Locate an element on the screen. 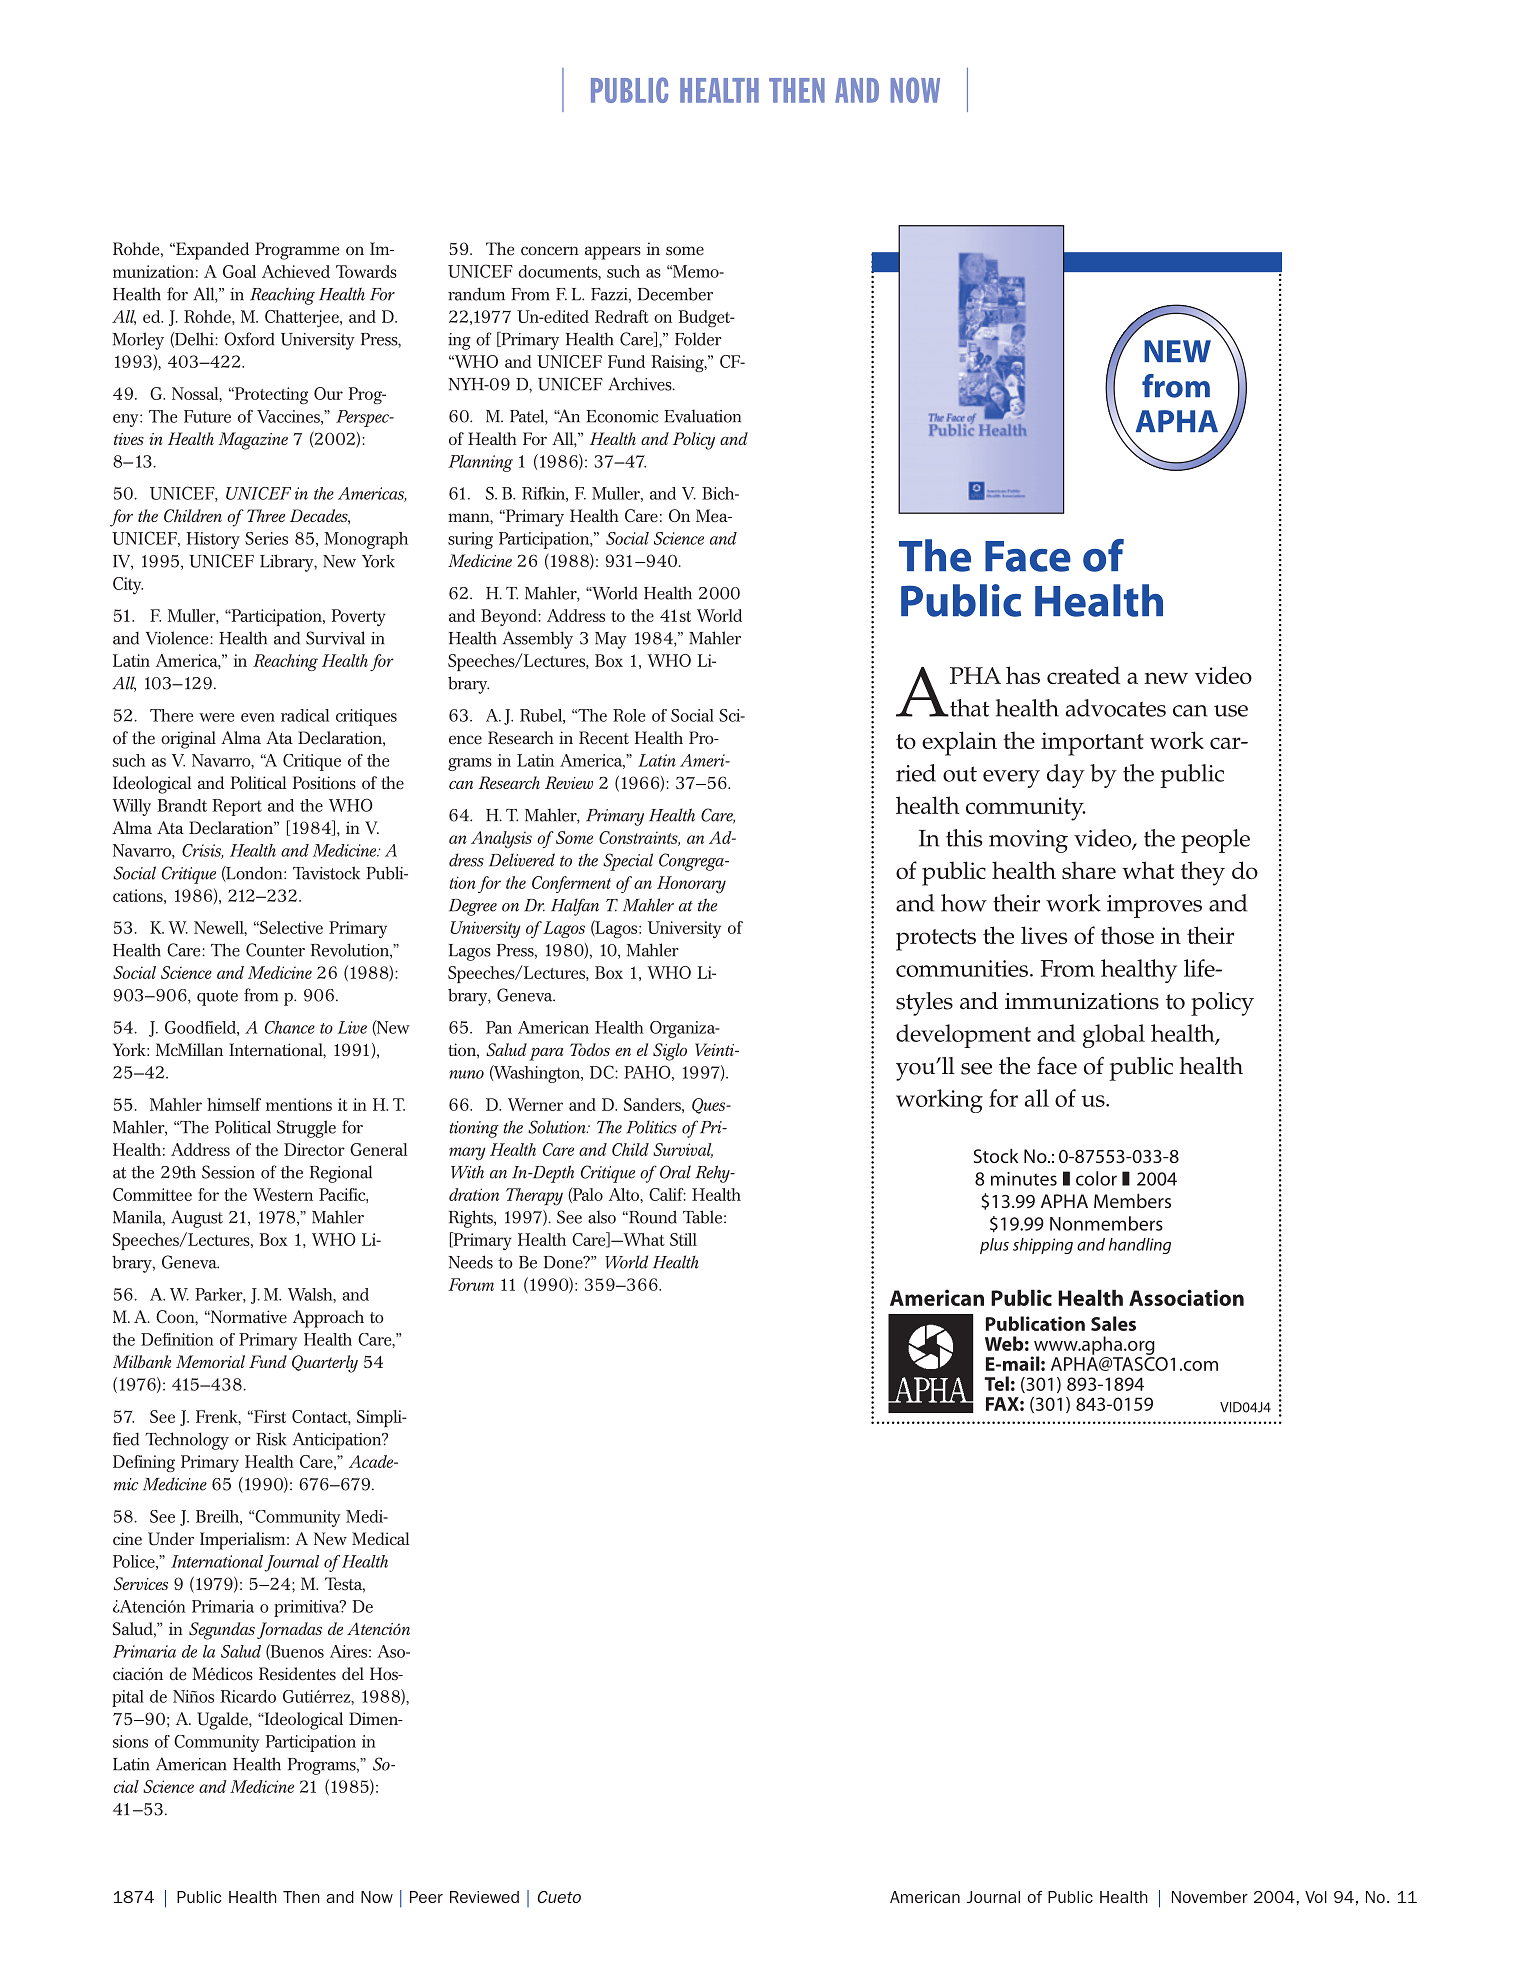  Folder is located at coordinates (698, 339).
